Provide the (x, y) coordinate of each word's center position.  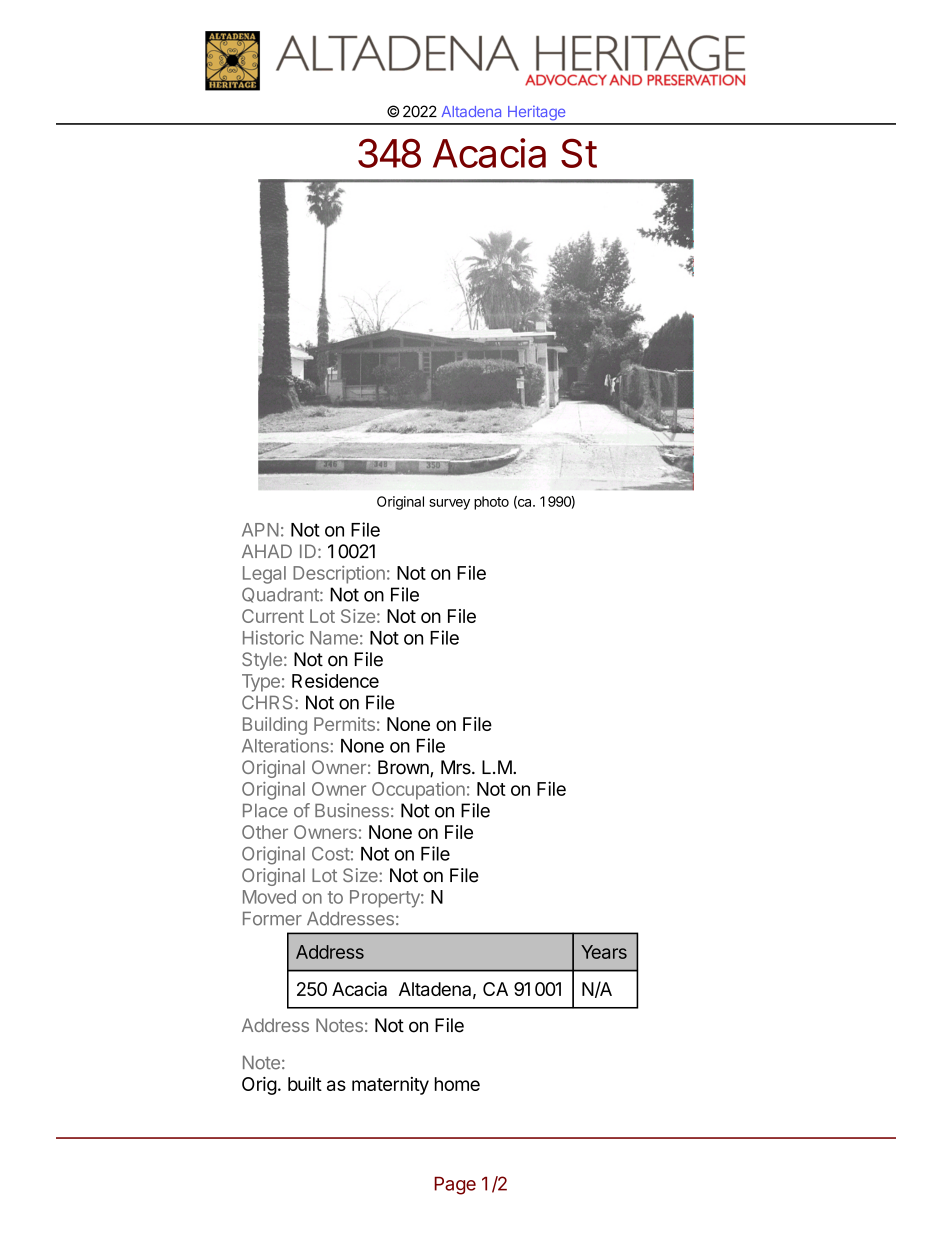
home (457, 1084)
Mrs (457, 767)
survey (449, 504)
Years (604, 952)
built (305, 1084)
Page (455, 1186)
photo (491, 503)
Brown (404, 768)
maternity (390, 1086)
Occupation (418, 791)
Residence (335, 680)
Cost (331, 854)
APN (260, 530)
